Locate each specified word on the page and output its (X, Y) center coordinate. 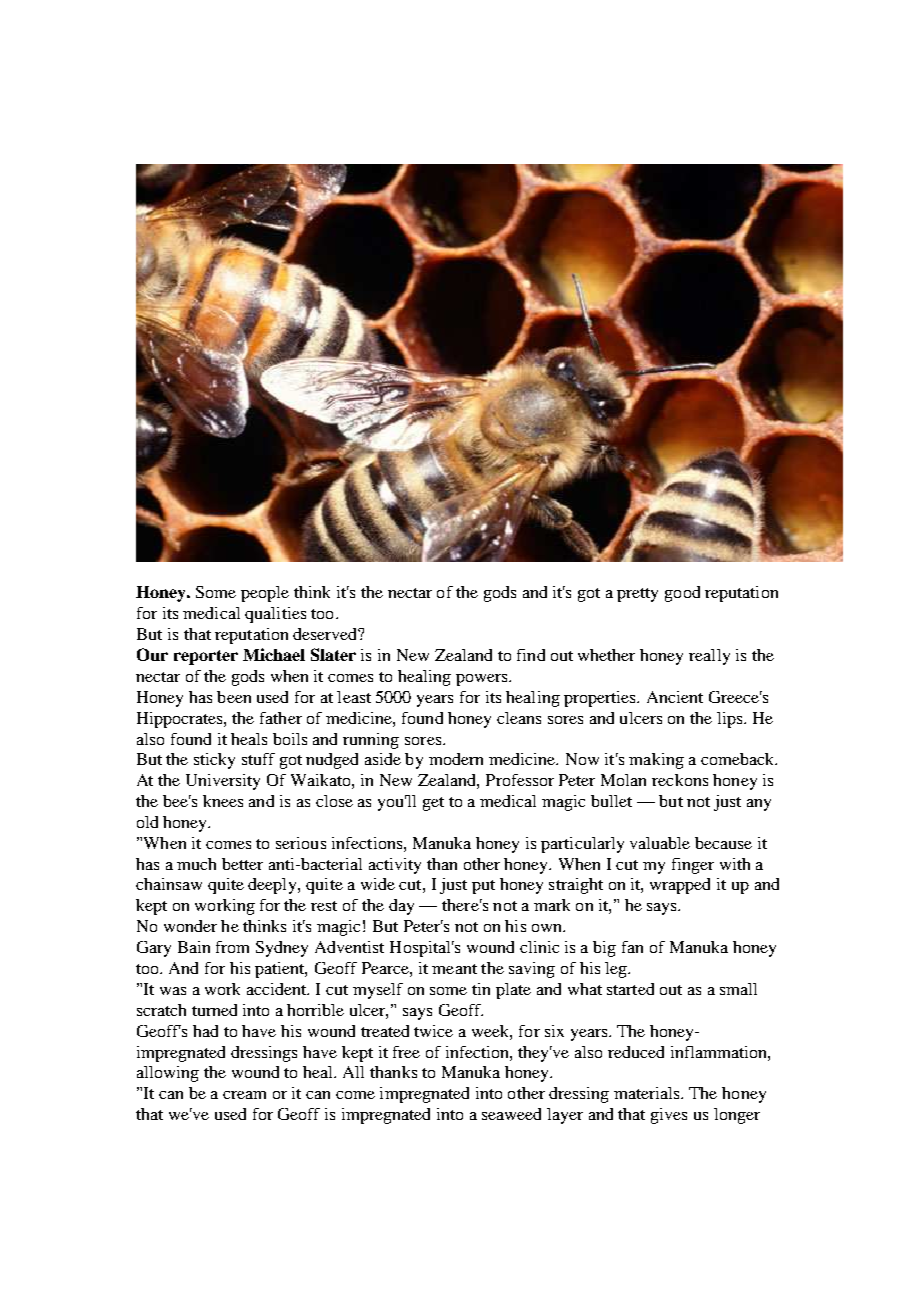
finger (693, 866)
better (242, 864)
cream (244, 1095)
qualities (275, 615)
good (682, 594)
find (531, 655)
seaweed (511, 1114)
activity (395, 866)
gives (669, 1116)
